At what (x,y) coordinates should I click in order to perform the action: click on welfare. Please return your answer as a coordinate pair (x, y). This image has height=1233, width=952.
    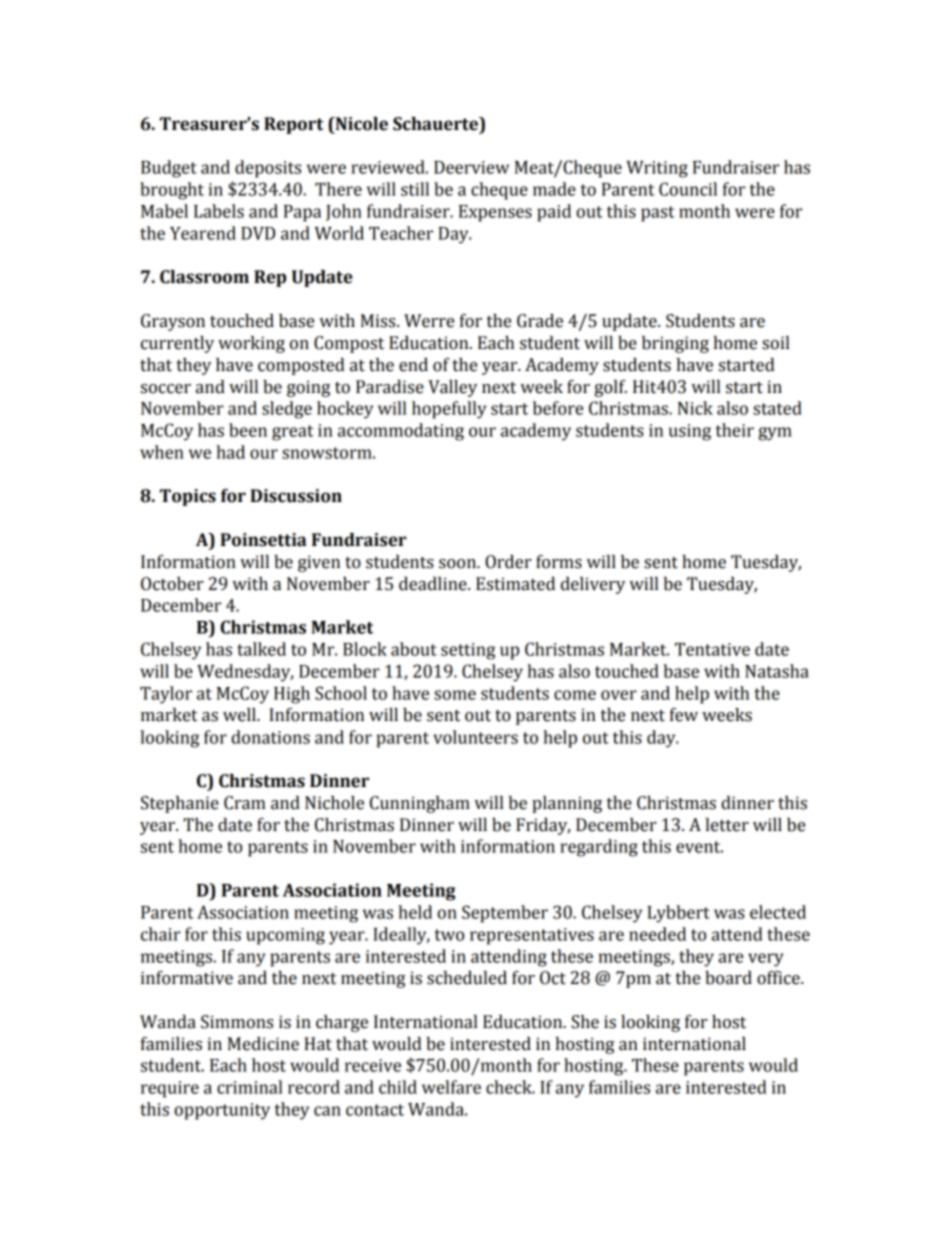
    Looking at the image, I should click on (451, 1087).
